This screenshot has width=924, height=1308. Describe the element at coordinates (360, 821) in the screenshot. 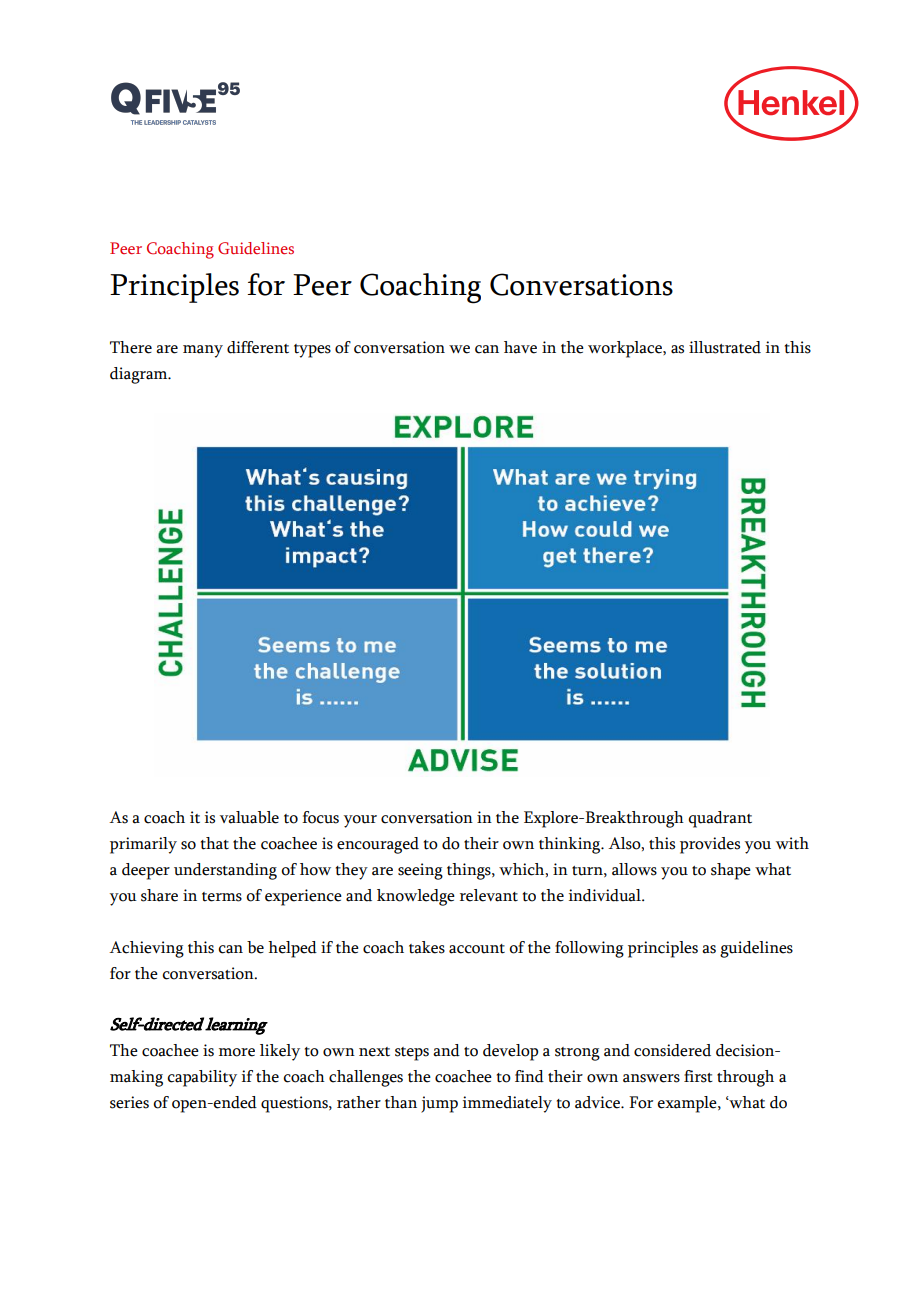

I see `your` at that location.
